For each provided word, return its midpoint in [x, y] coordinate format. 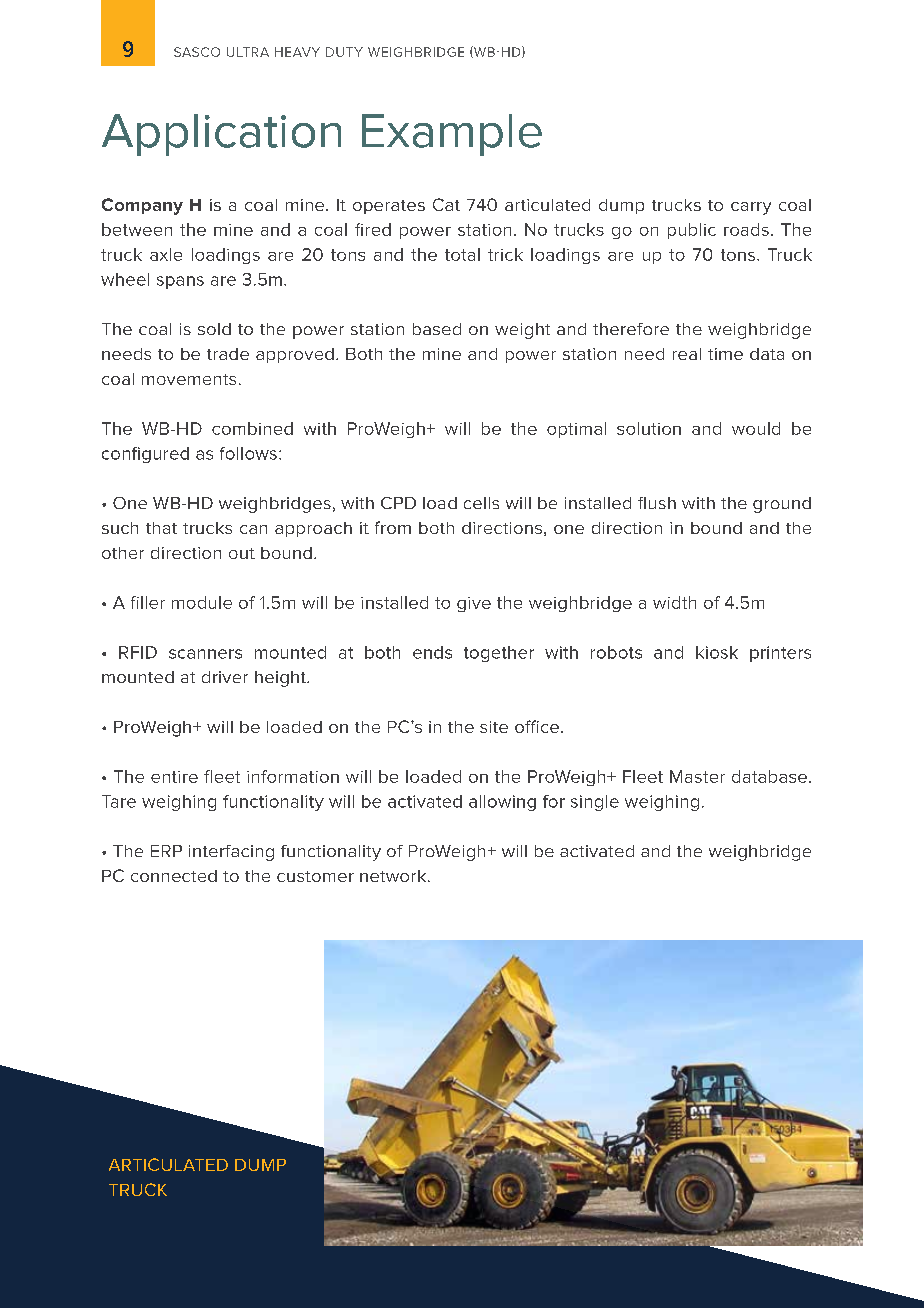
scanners [205, 654]
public [692, 231]
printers [780, 654]
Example [452, 135]
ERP [166, 851]
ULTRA [248, 52]
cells [481, 503]
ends [432, 652]
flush [657, 503]
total [462, 254]
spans [180, 282]
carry [751, 208]
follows [248, 453]
